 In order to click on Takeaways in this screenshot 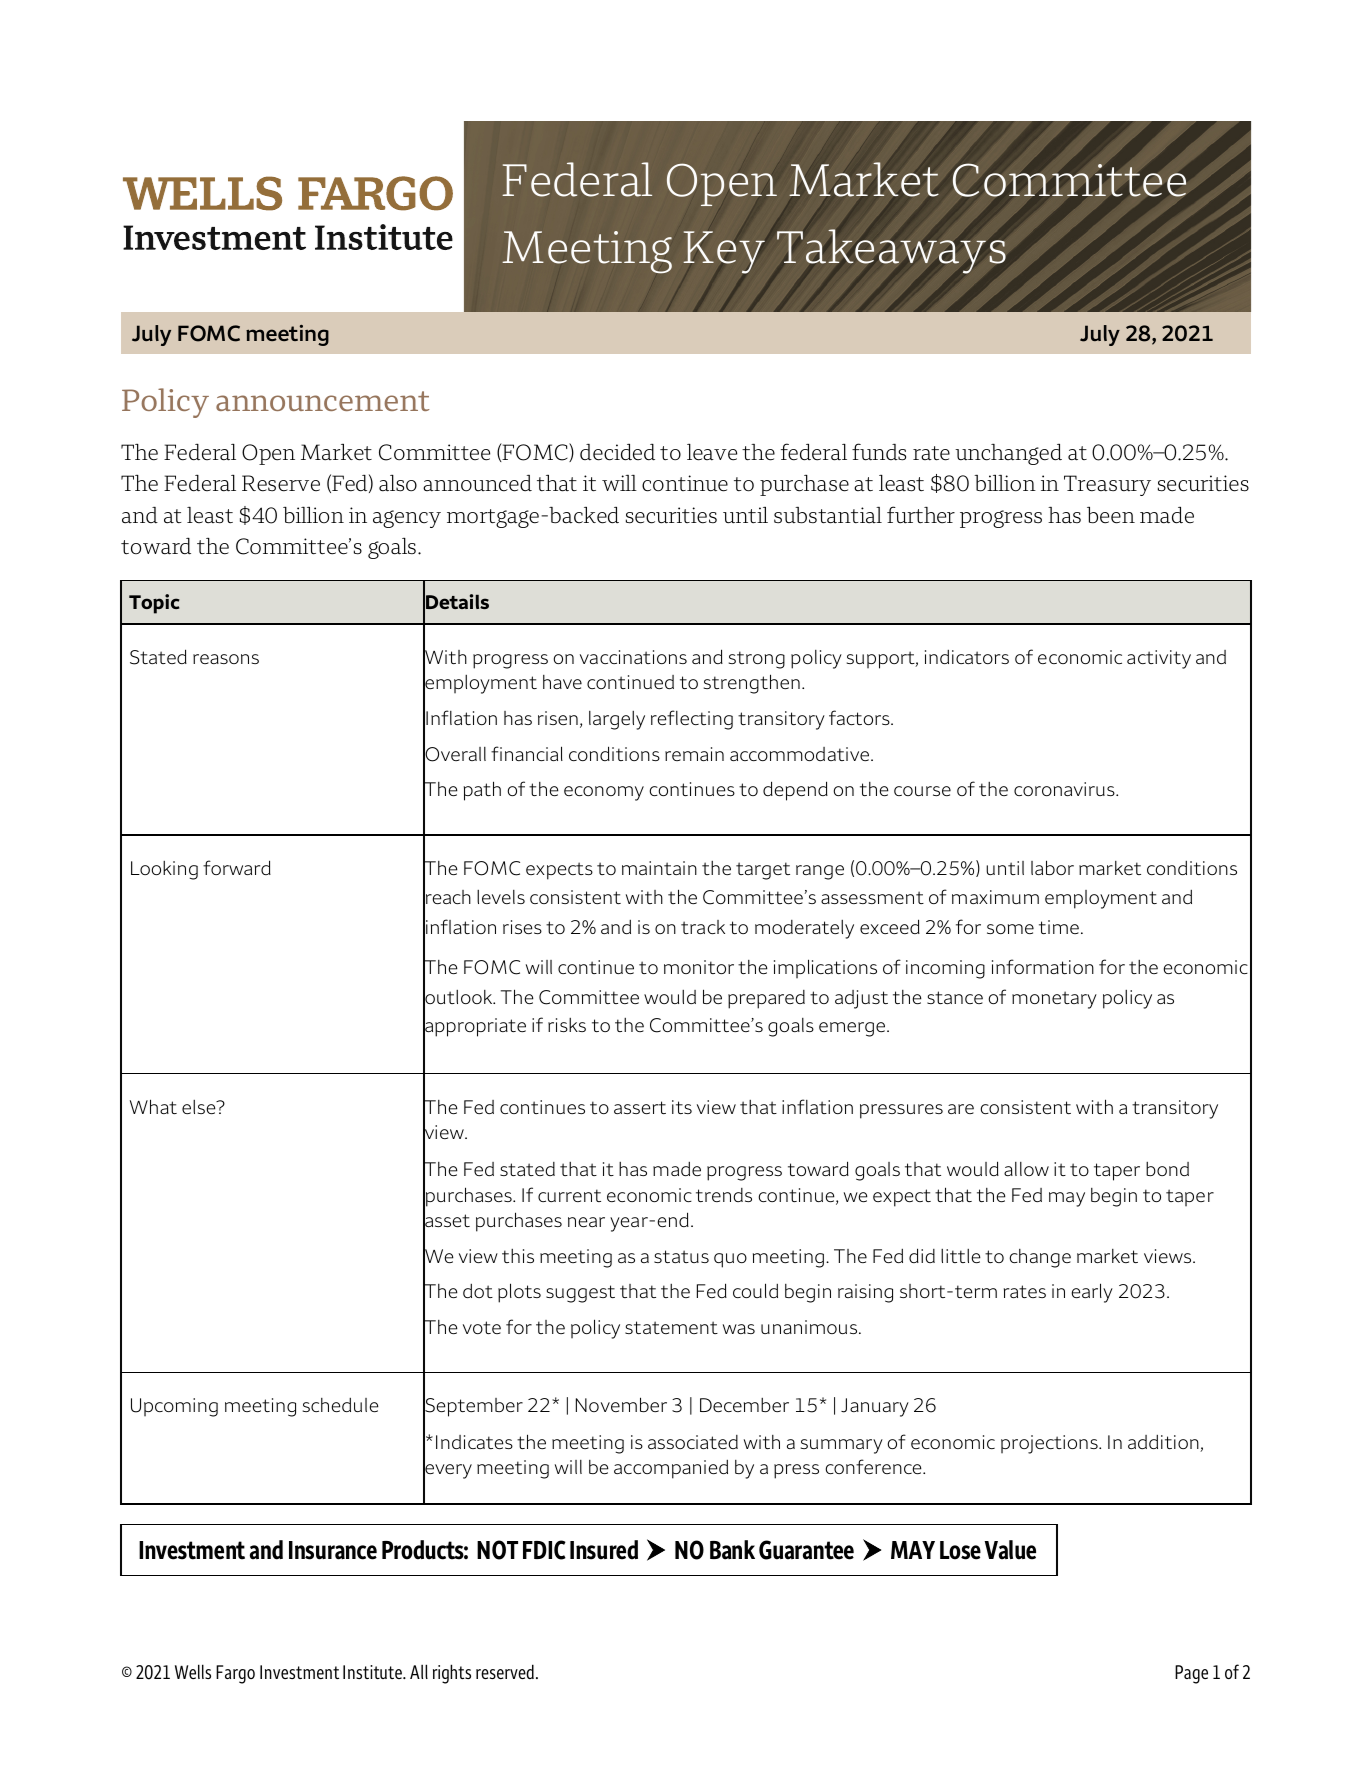, I will do `click(891, 251)`.
